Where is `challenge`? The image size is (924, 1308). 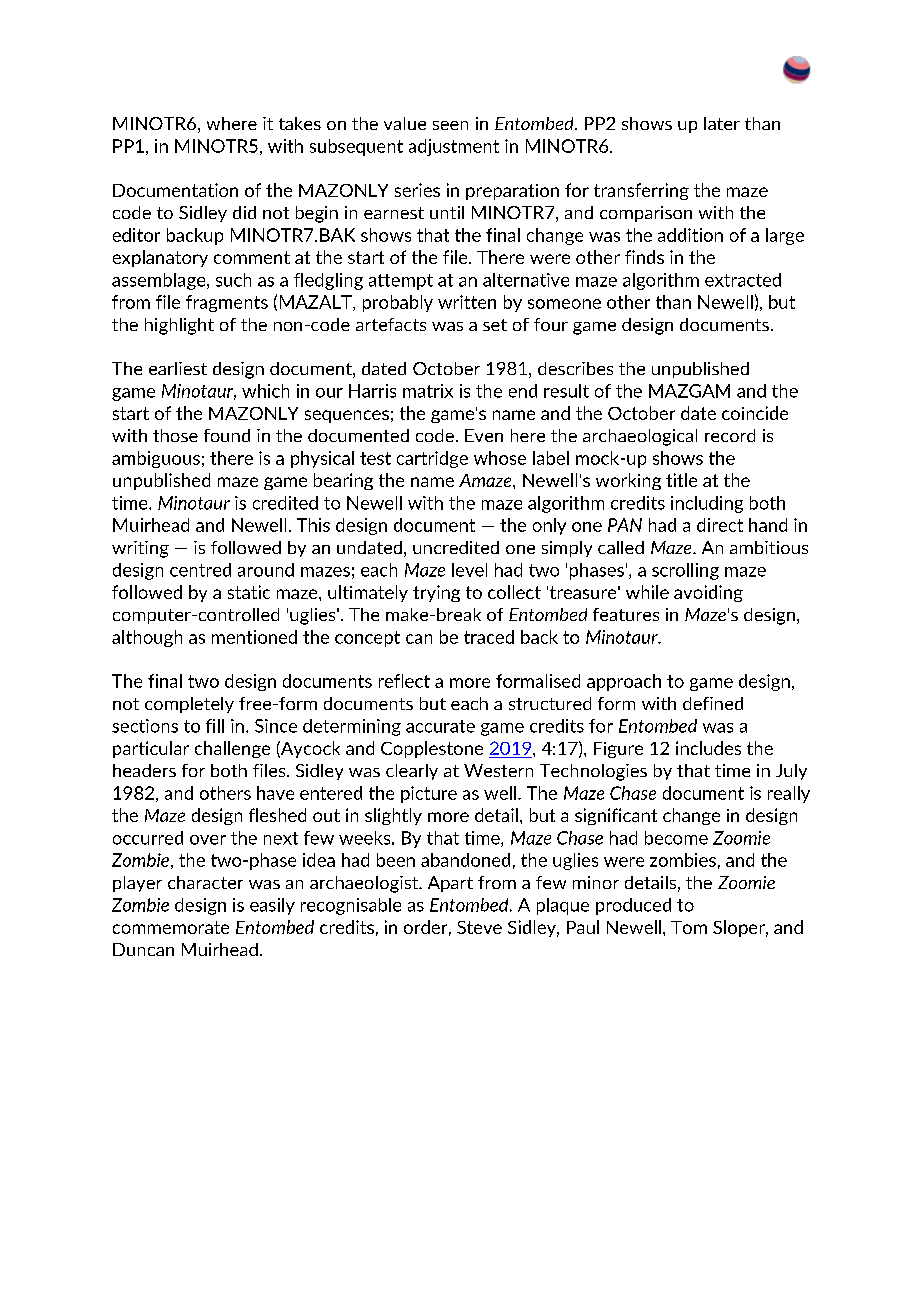 challenge is located at coordinates (232, 749).
